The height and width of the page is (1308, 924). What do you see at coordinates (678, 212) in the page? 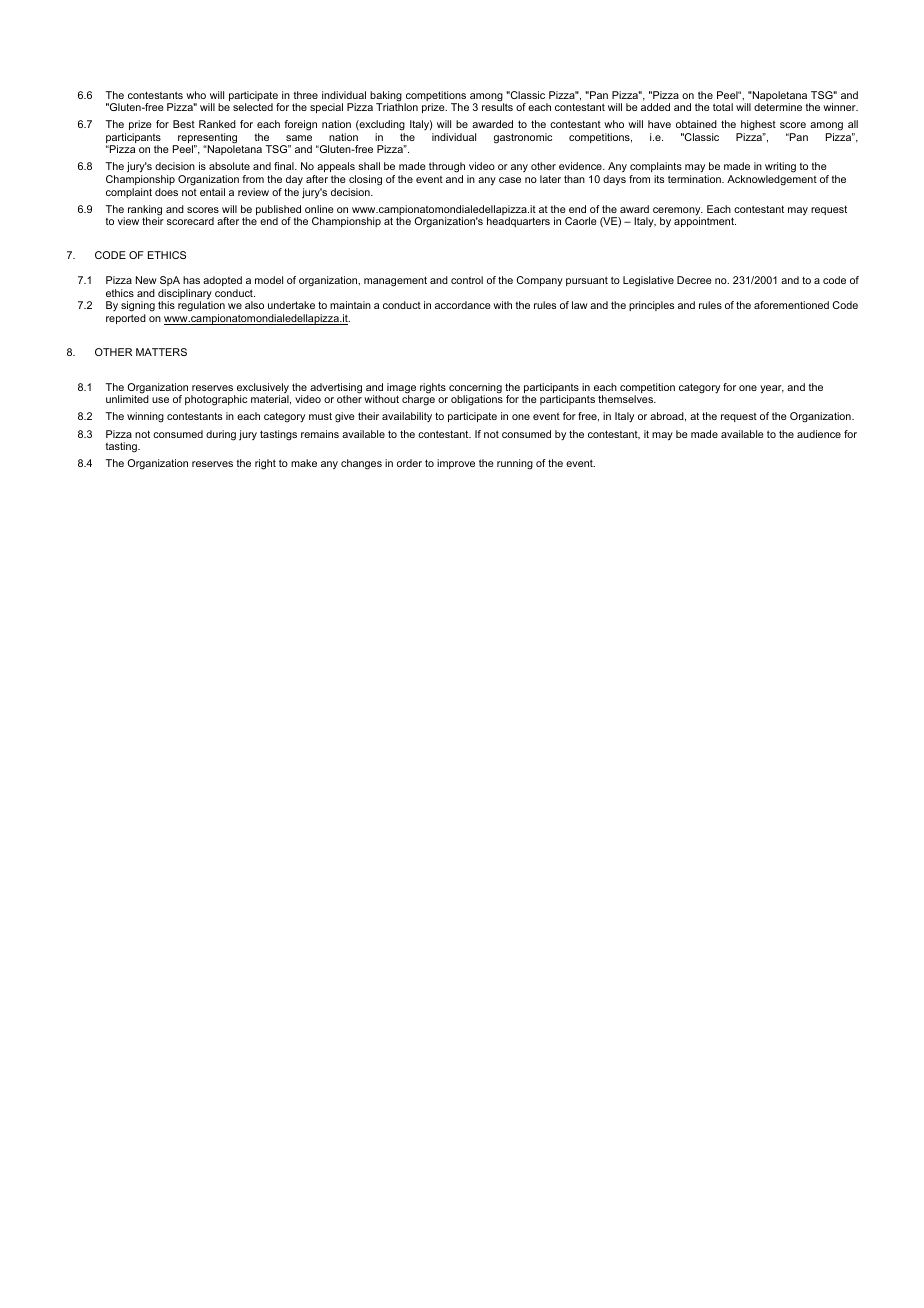
I see `ceremony` at bounding box center [678, 212].
